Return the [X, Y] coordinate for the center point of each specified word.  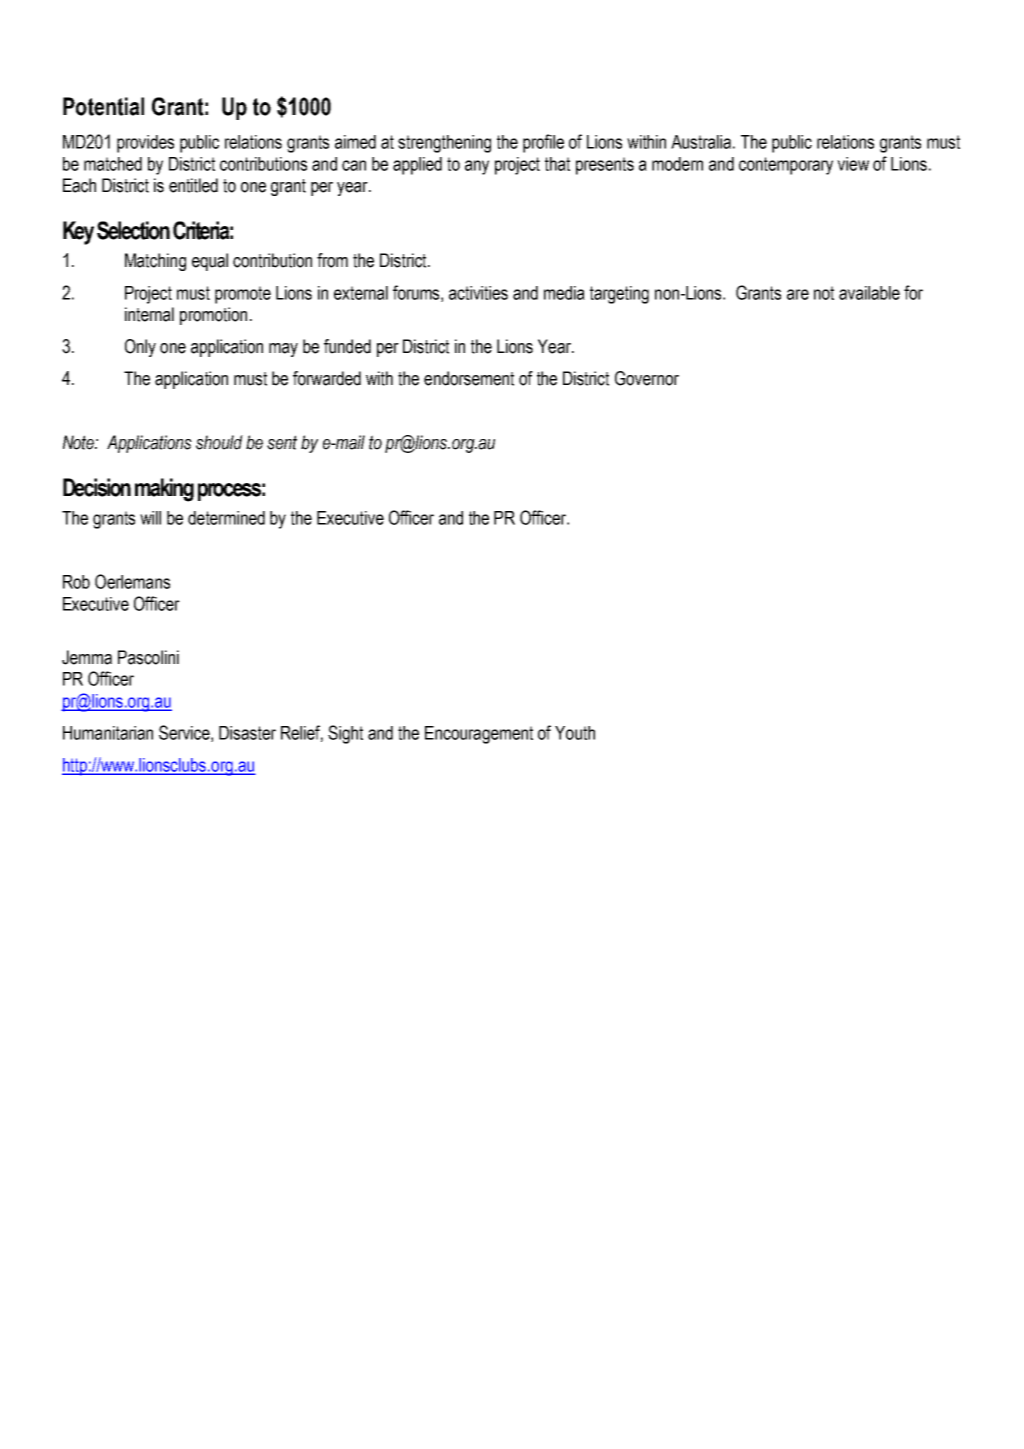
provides [145, 144]
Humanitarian [108, 733]
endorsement [469, 378]
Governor [647, 378]
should [219, 442]
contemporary [786, 166]
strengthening [444, 144]
